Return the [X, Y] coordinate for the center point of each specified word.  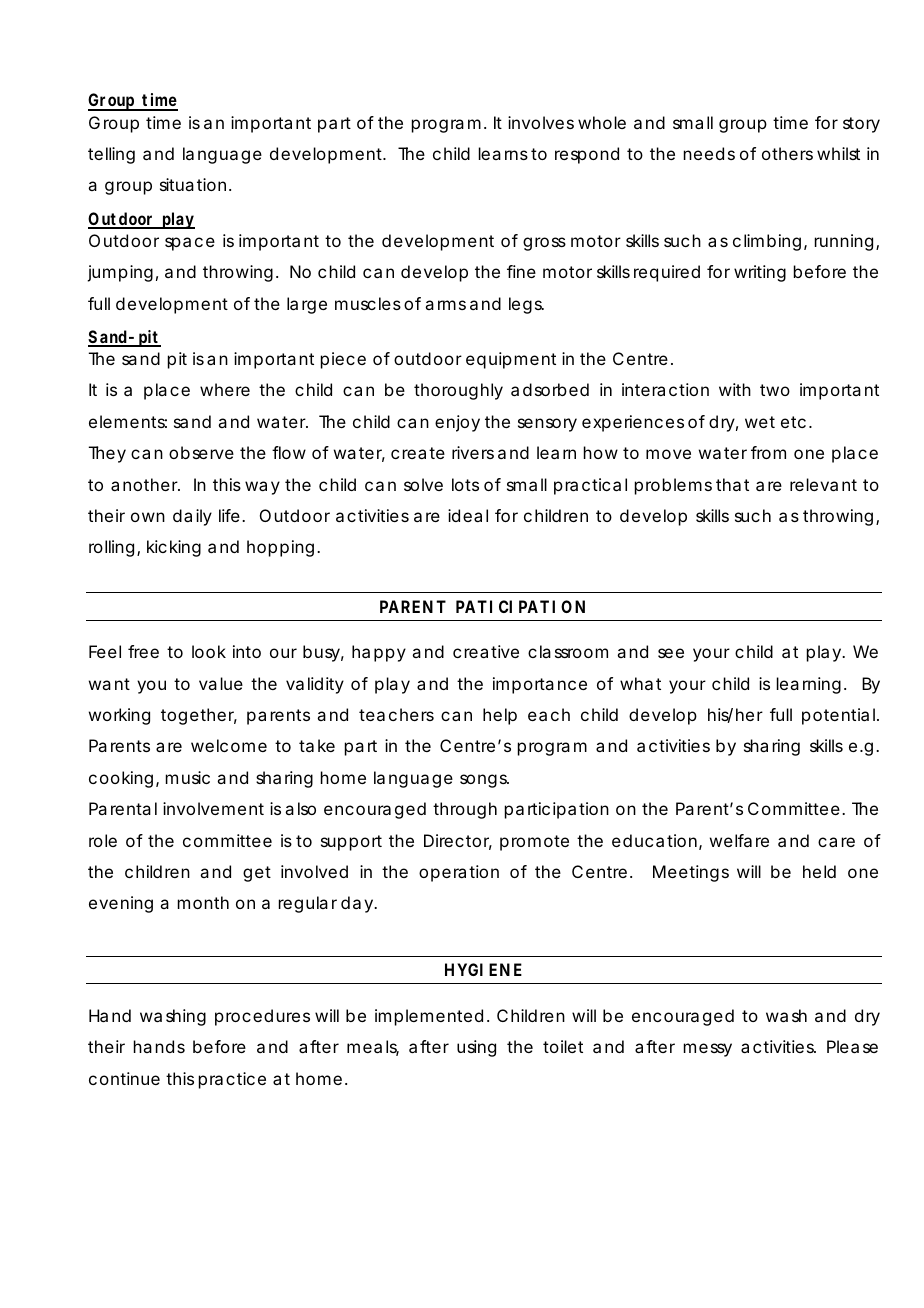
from [768, 452]
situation [193, 184]
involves [541, 122]
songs [484, 781]
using [476, 1048]
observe [201, 452]
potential [840, 716]
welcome [229, 745]
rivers [473, 452]
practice [232, 1080]
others [787, 153]
